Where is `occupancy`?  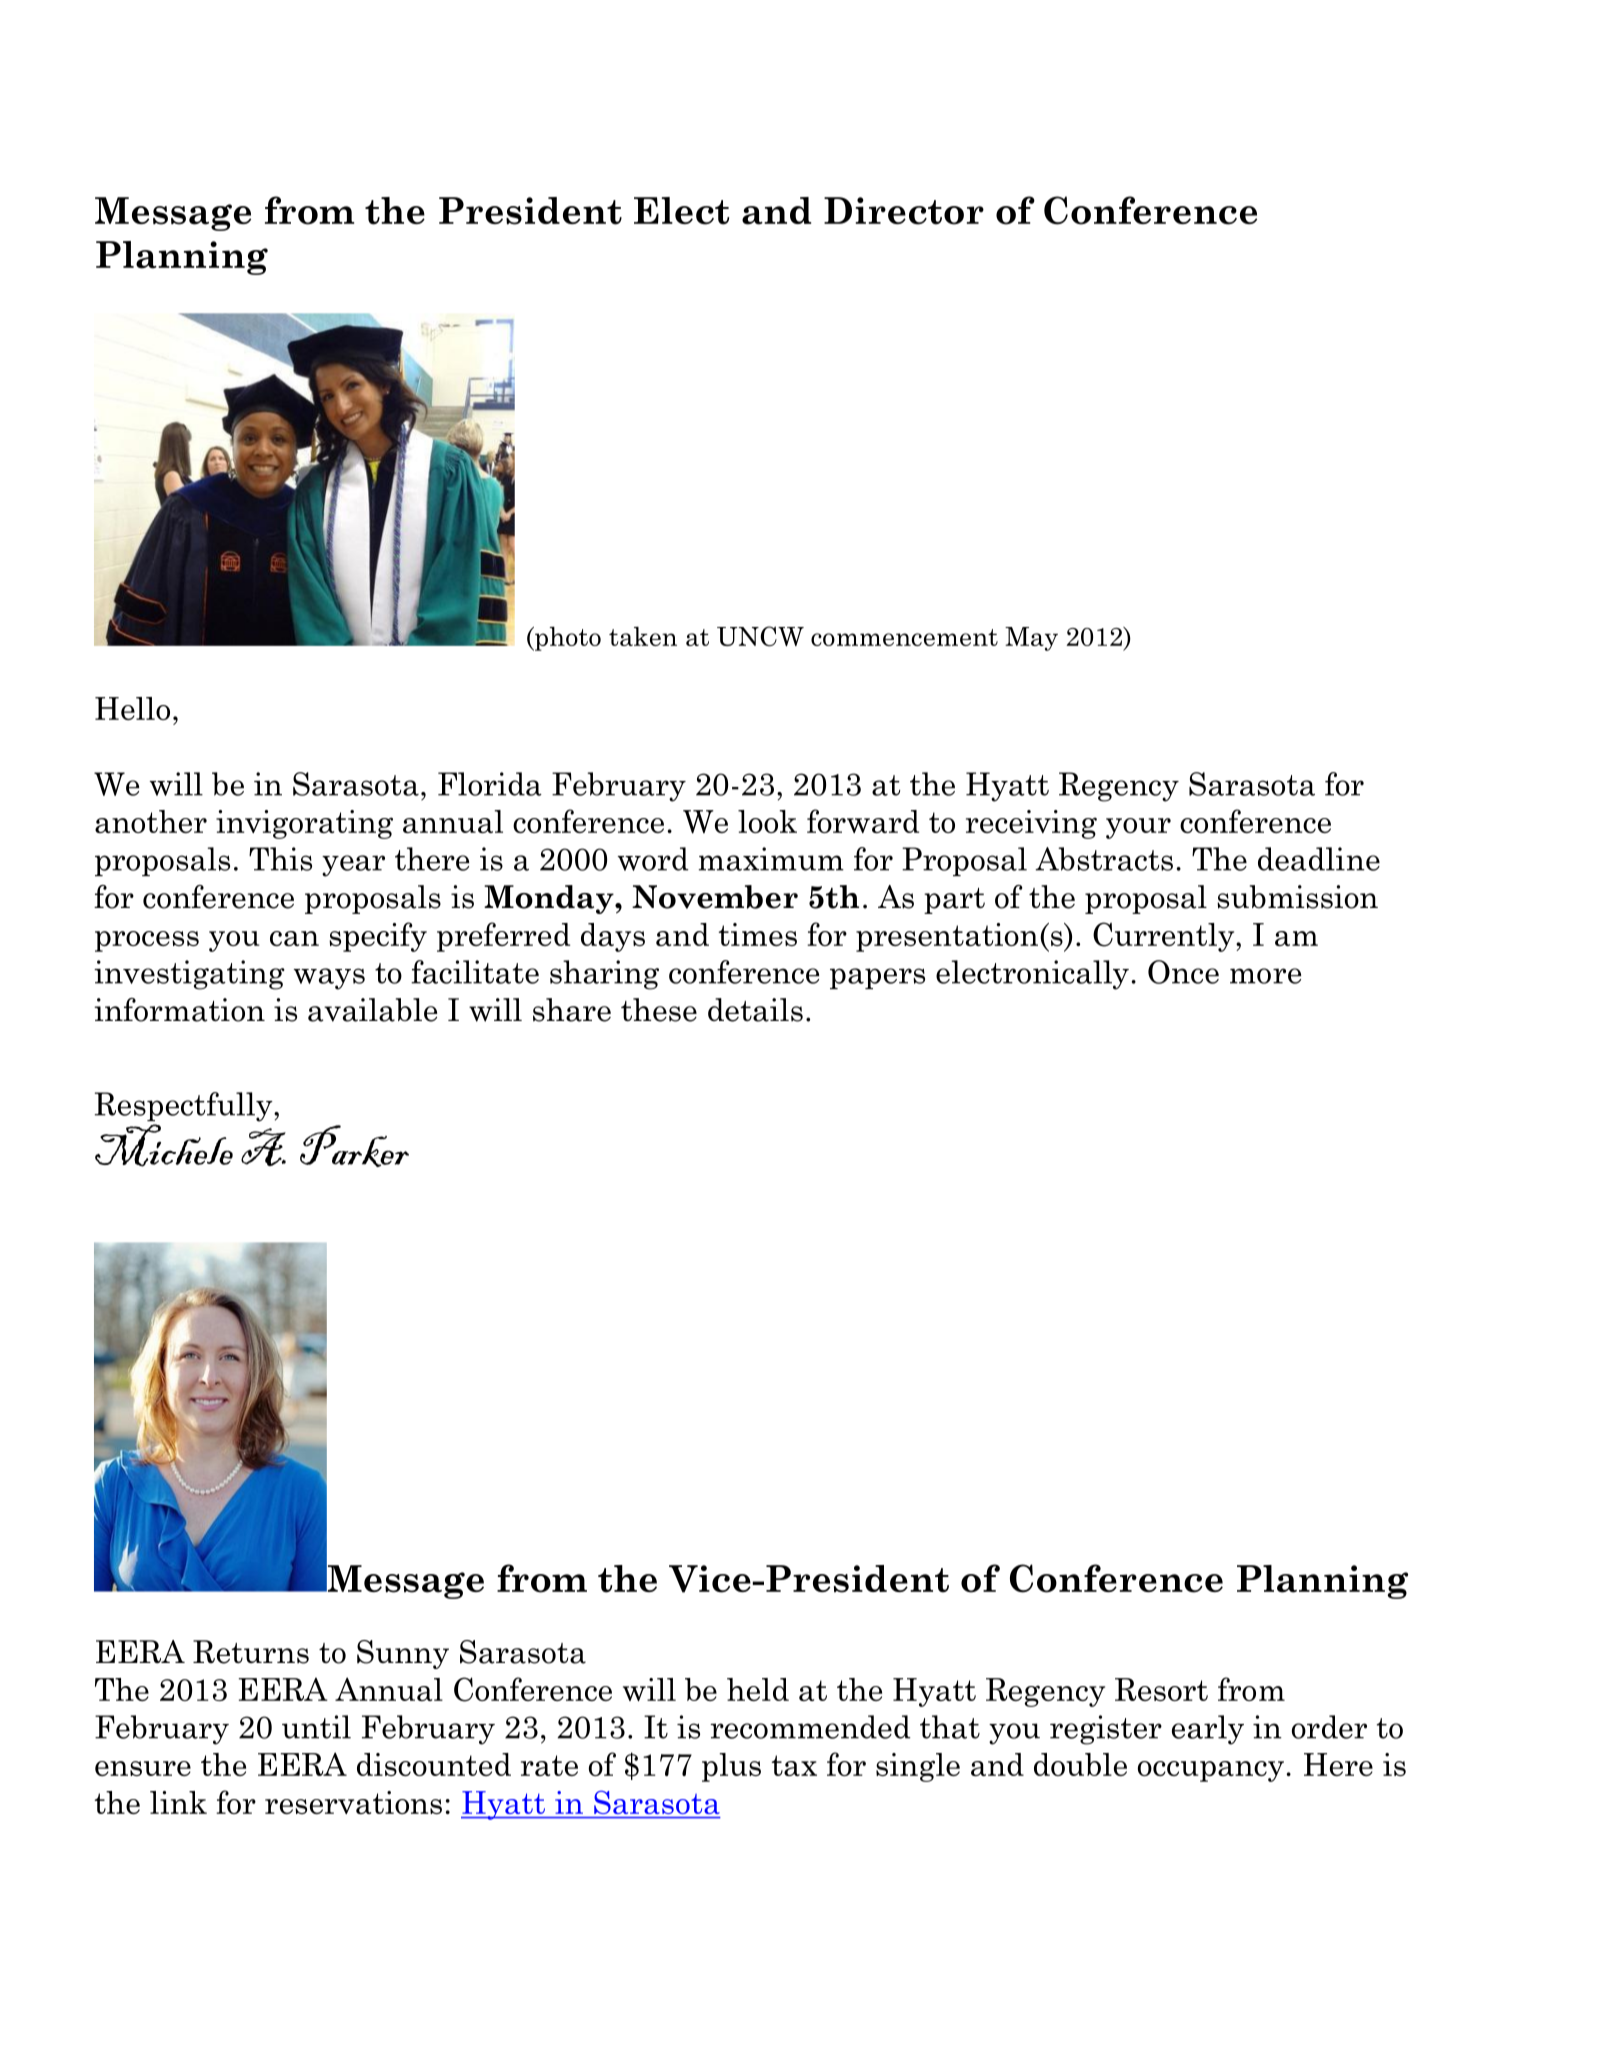
occupancy is located at coordinates (1211, 1771).
